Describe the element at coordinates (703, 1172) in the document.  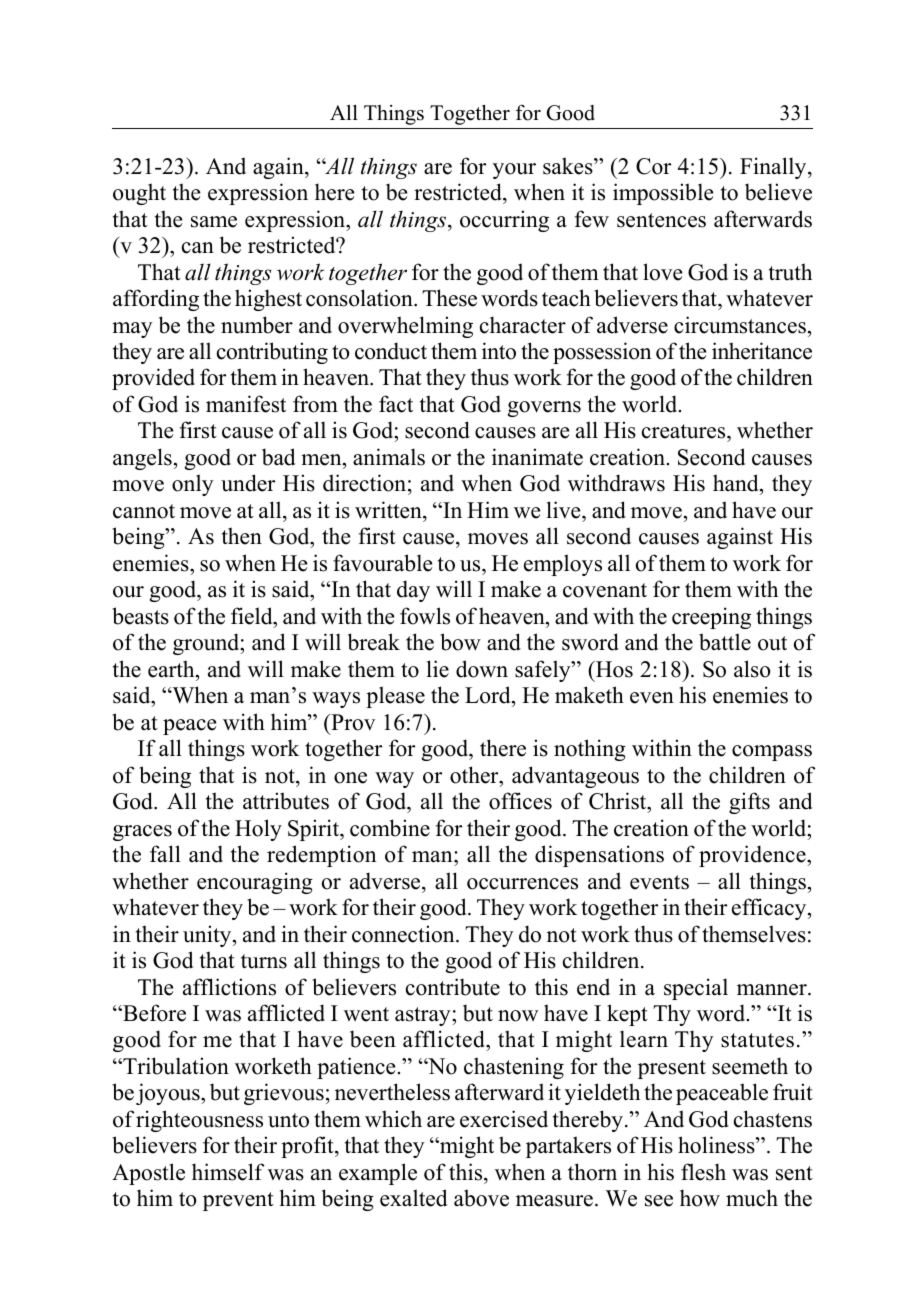
I see `flesh` at that location.
